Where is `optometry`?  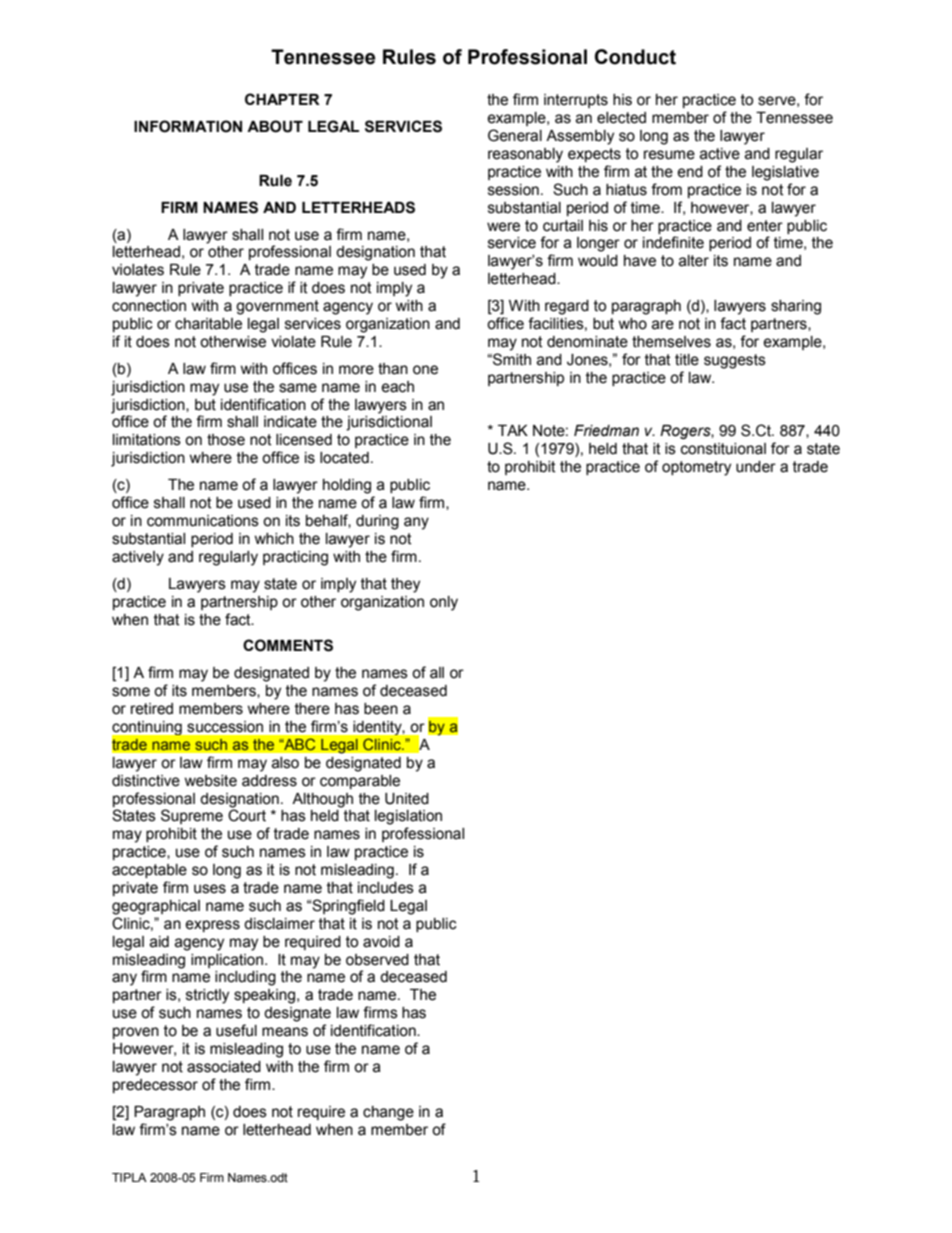
optometry is located at coordinates (696, 468).
